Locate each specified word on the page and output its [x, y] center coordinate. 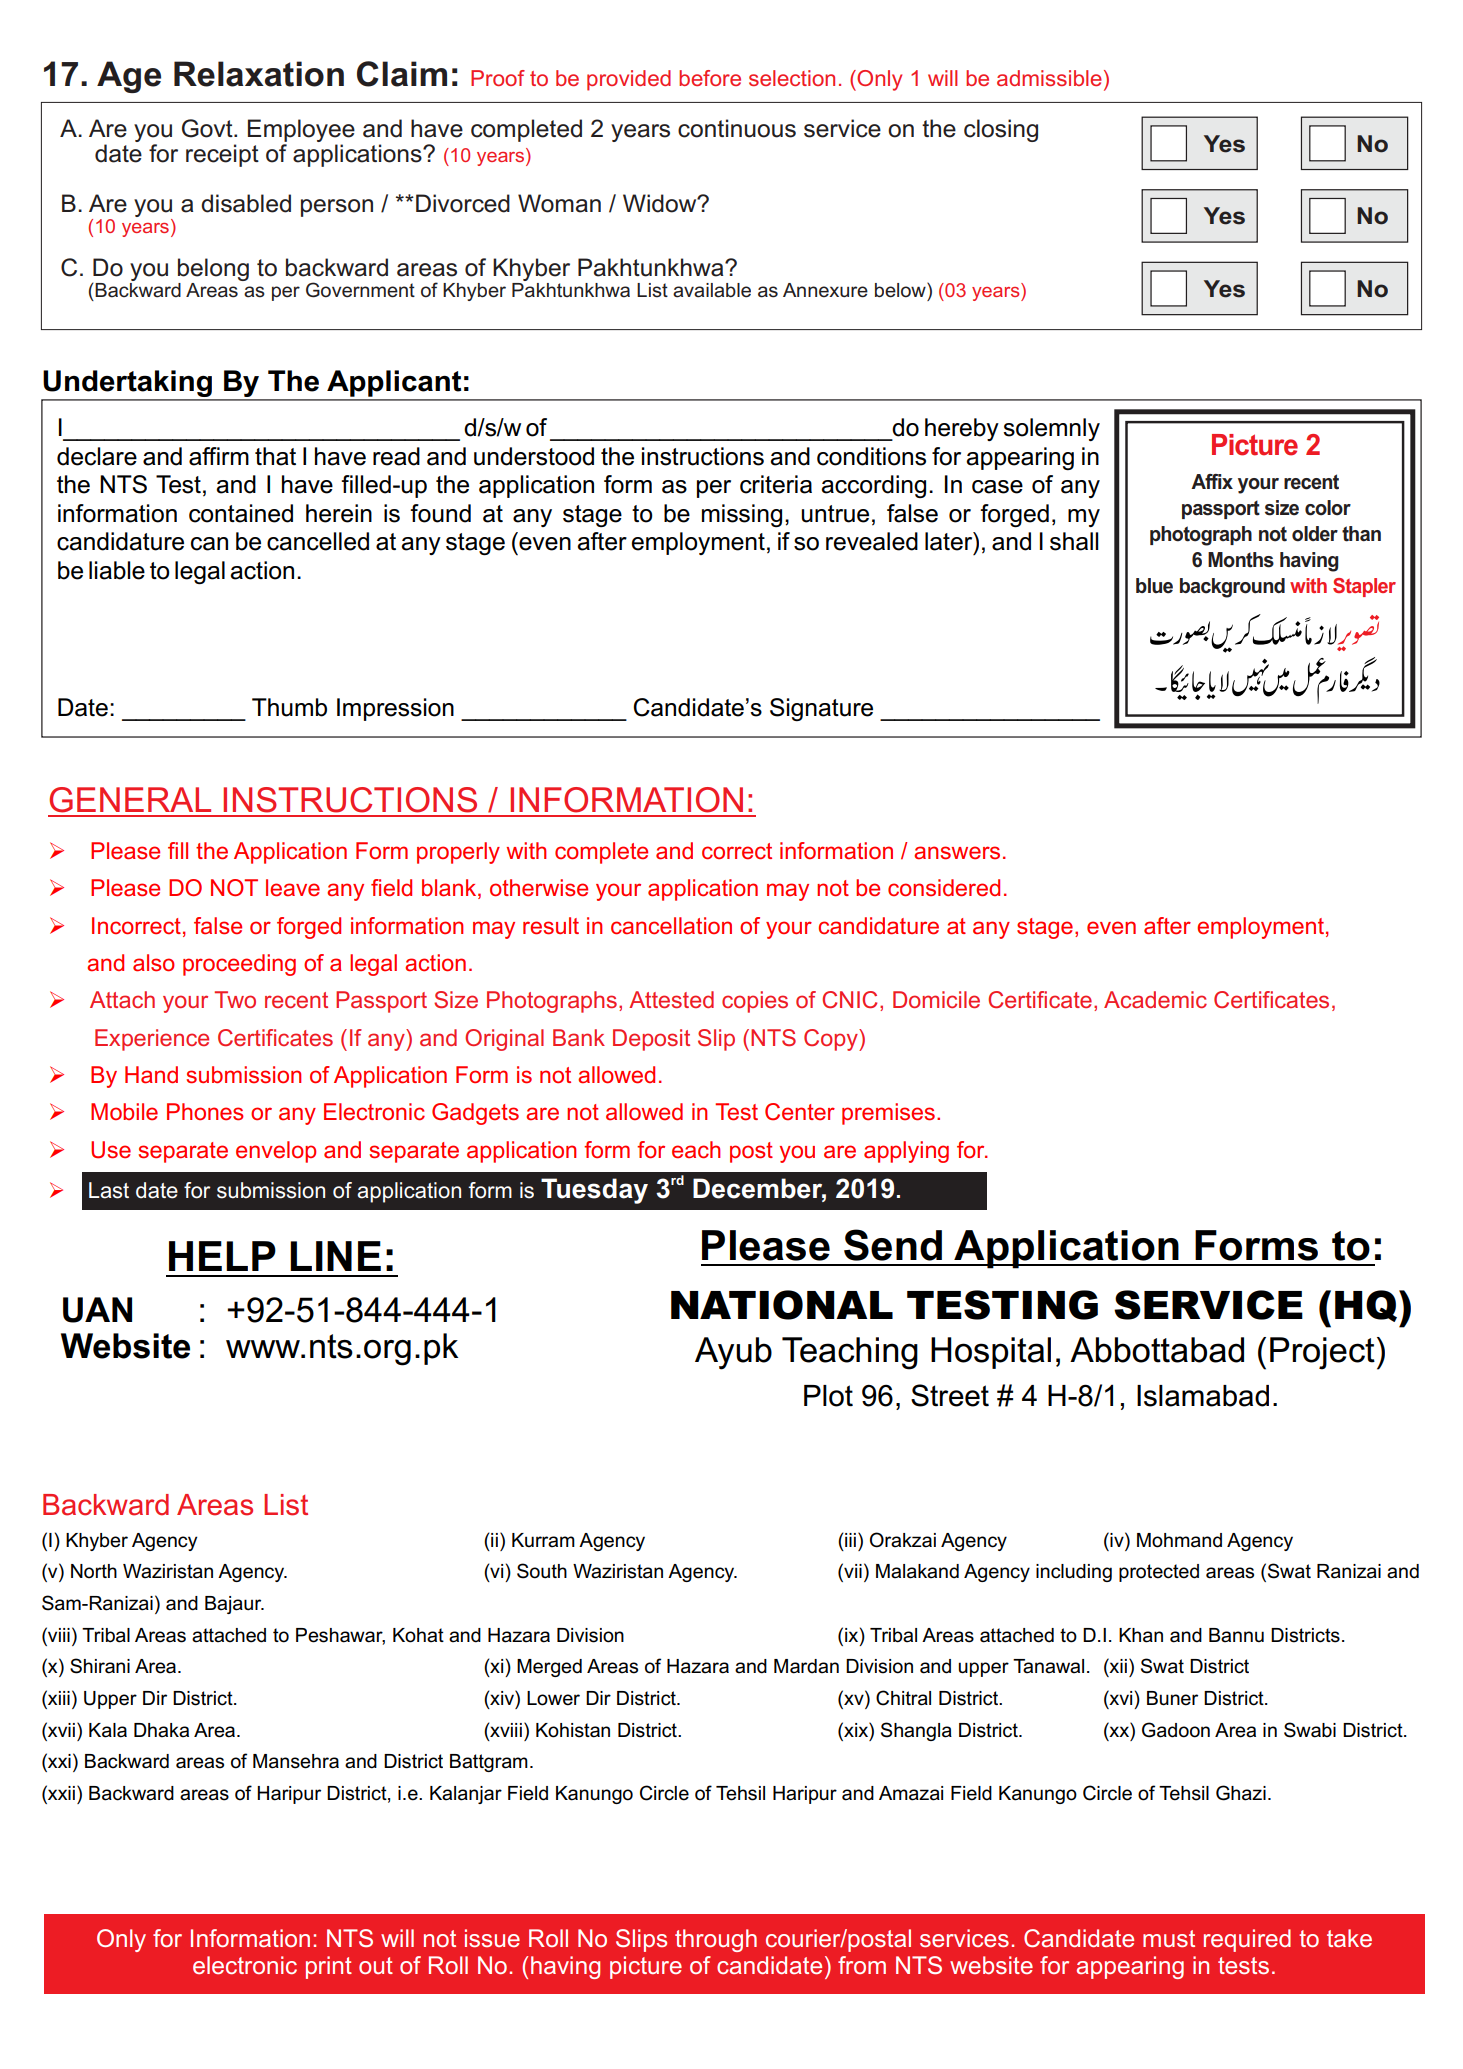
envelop [276, 1152]
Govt [208, 128]
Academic [1155, 999]
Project [1322, 1353]
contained [241, 513]
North [94, 1571]
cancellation [671, 926]
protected [1159, 1573]
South [542, 1571]
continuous [737, 128]
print [329, 1967]
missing [742, 515]
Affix [1212, 481]
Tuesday [594, 1191]
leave [293, 888]
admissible [1049, 78]
